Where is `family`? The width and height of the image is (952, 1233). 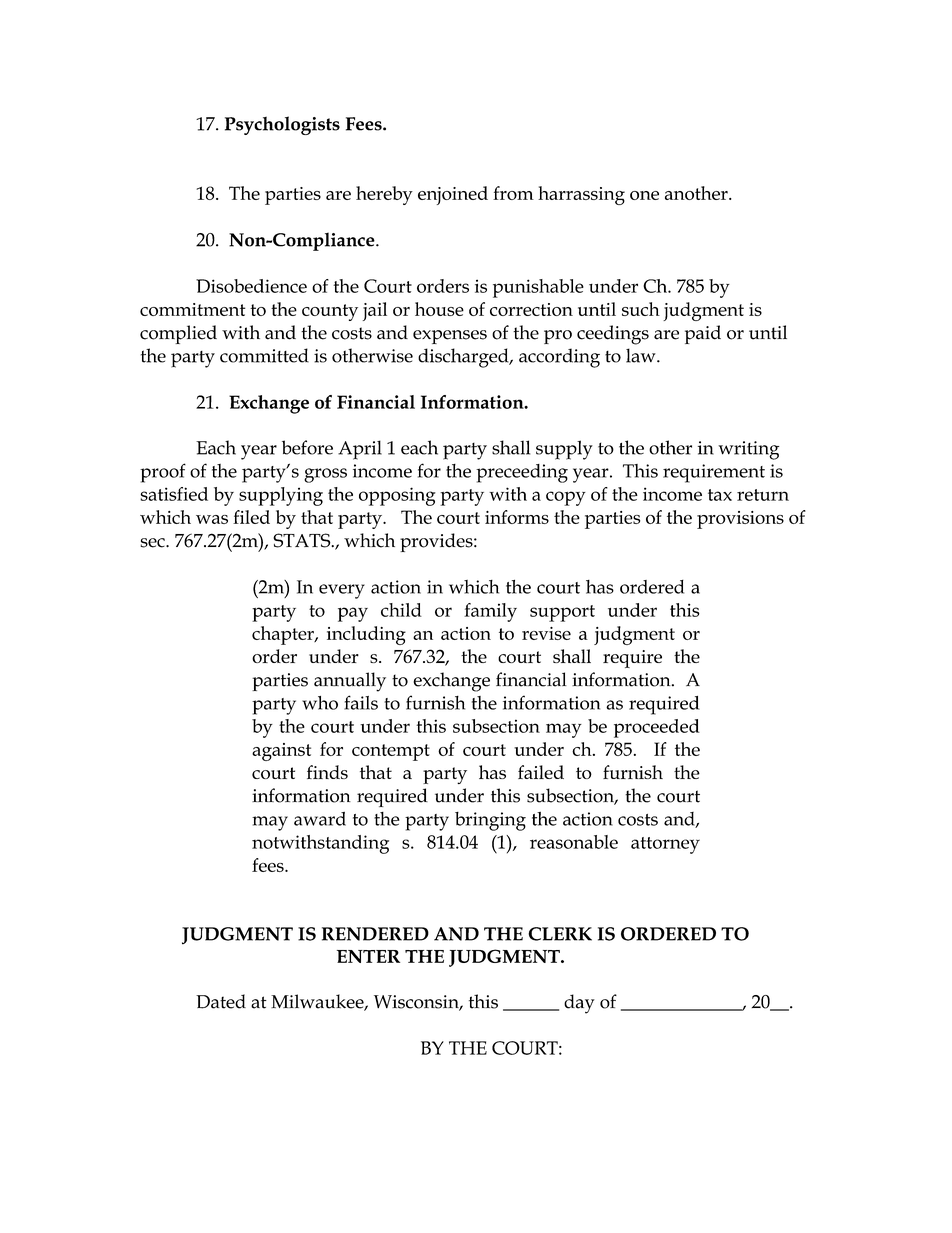 family is located at coordinates (490, 612).
